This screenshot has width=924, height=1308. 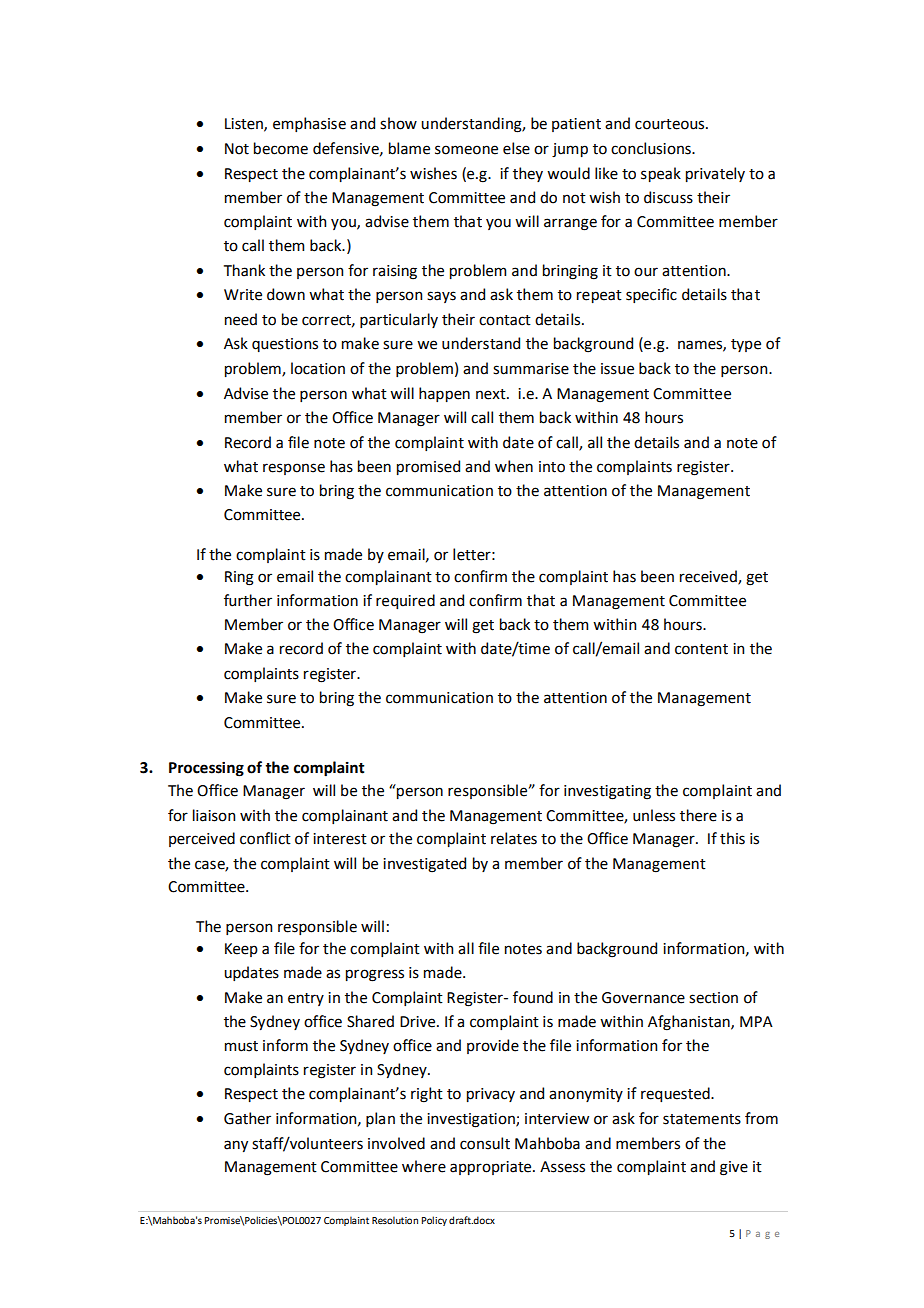 I want to click on give, so click(x=734, y=1168).
